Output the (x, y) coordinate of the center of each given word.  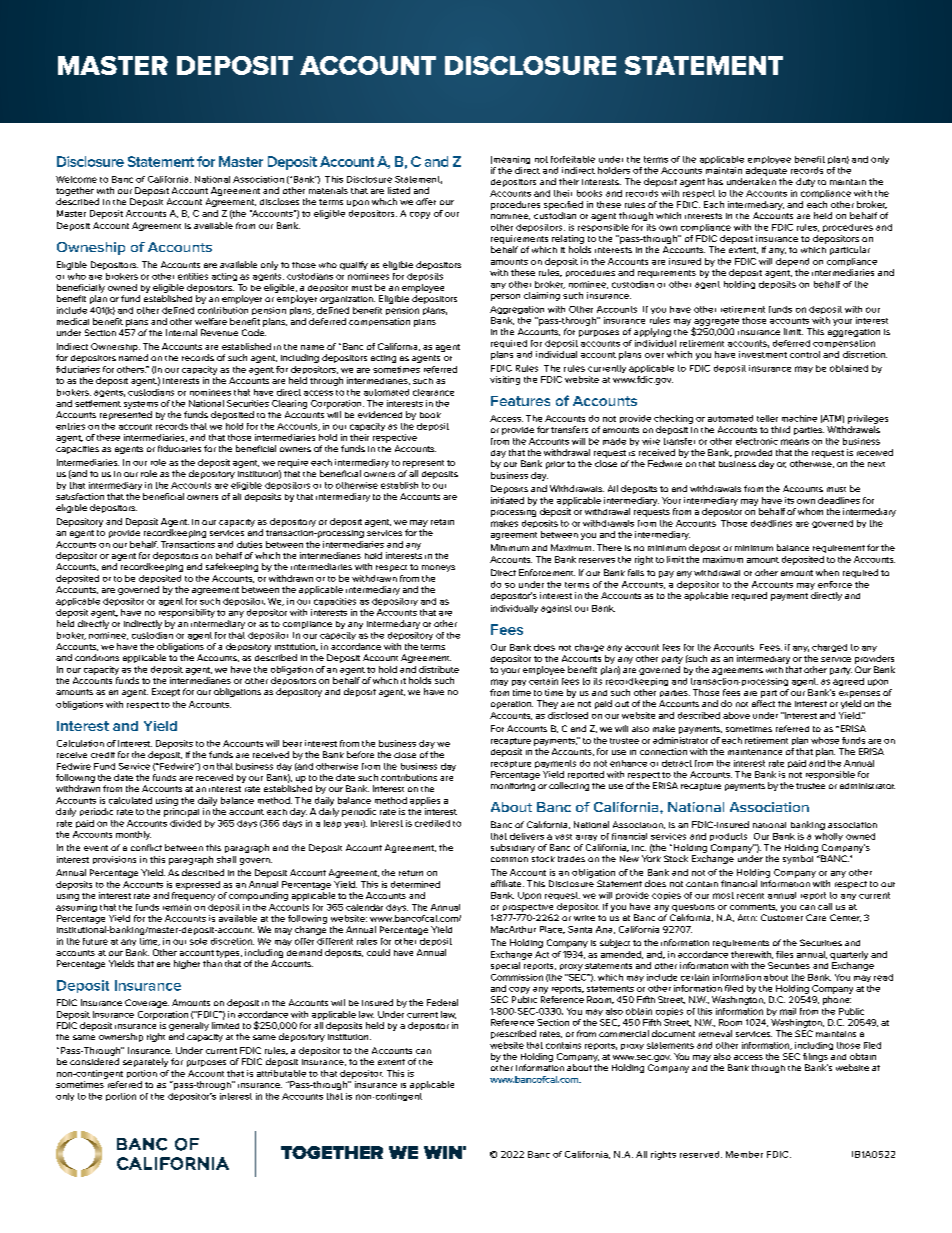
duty (805, 182)
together (75, 191)
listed (399, 190)
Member (744, 1154)
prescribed (513, 1034)
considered (94, 1061)
